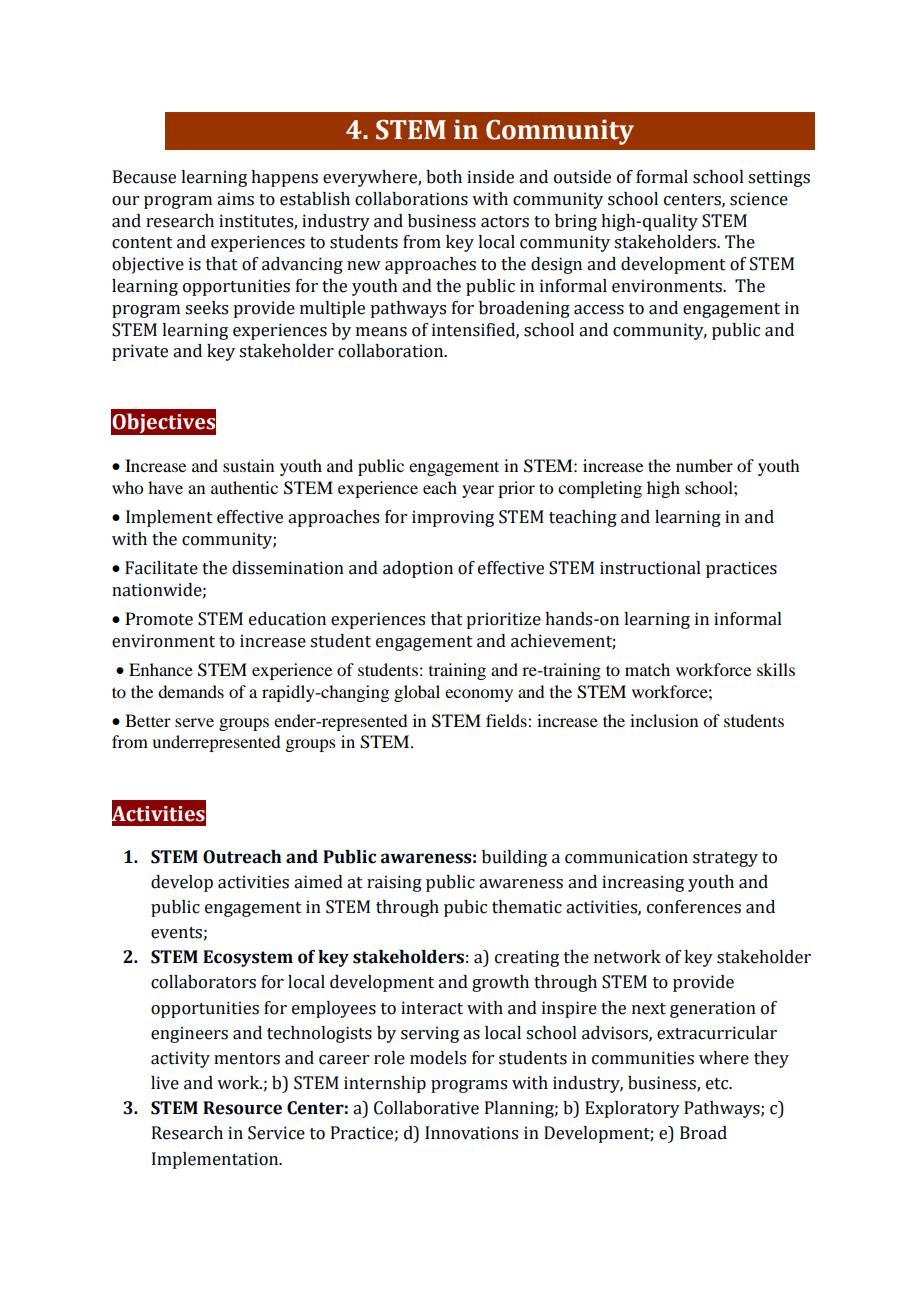  Describe the element at coordinates (244, 487) in the screenshot. I see `authentic` at that location.
